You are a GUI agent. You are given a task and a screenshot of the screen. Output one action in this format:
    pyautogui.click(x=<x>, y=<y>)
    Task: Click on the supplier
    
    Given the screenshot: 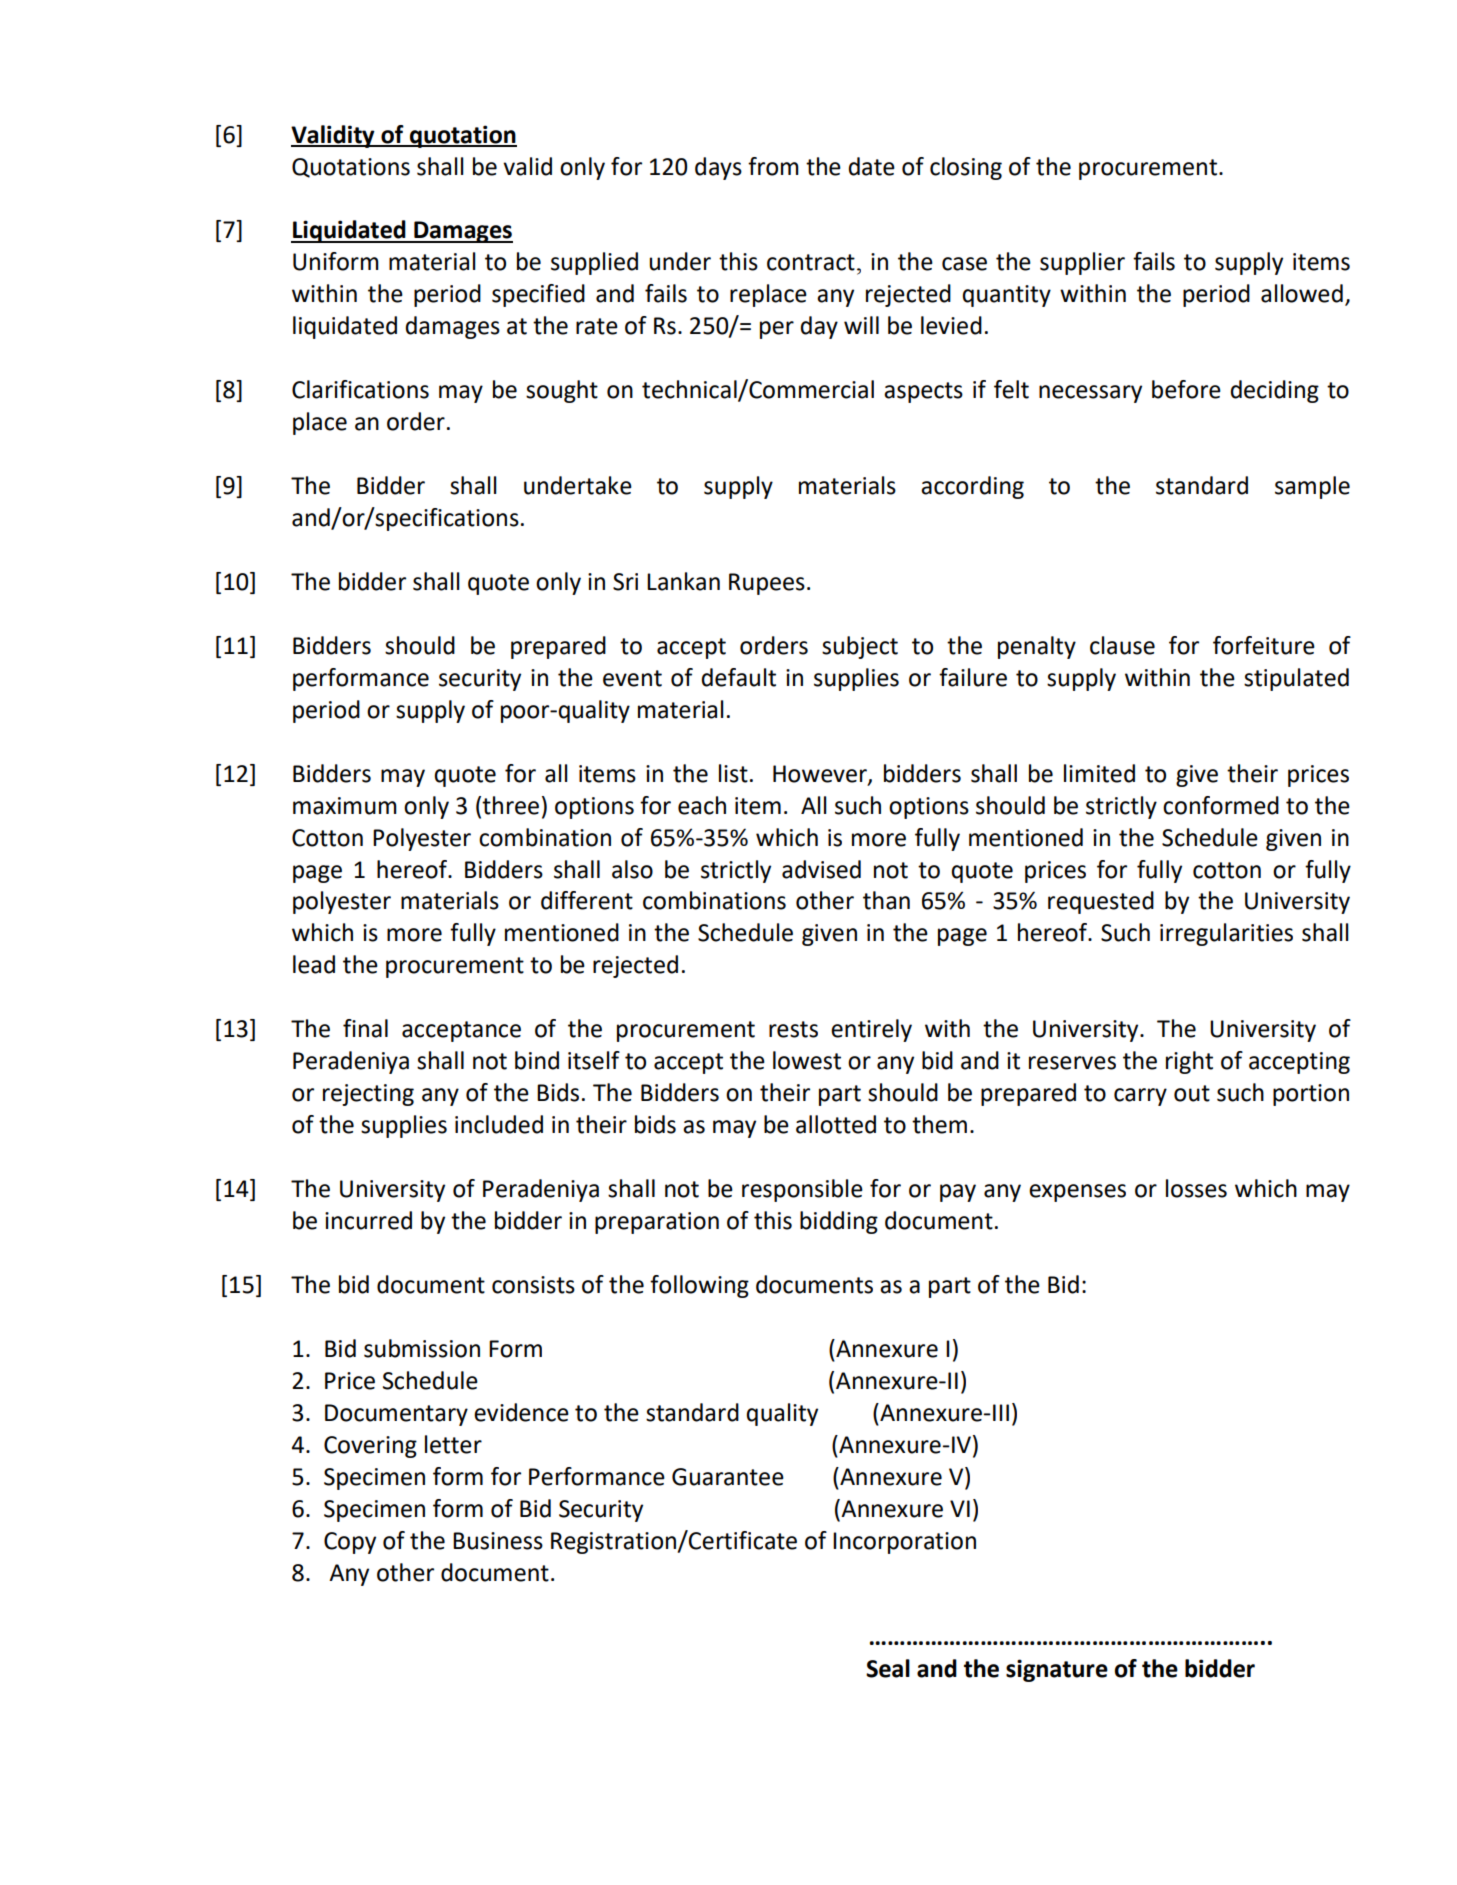 What is the action you would take?
    pyautogui.click(x=1082, y=263)
